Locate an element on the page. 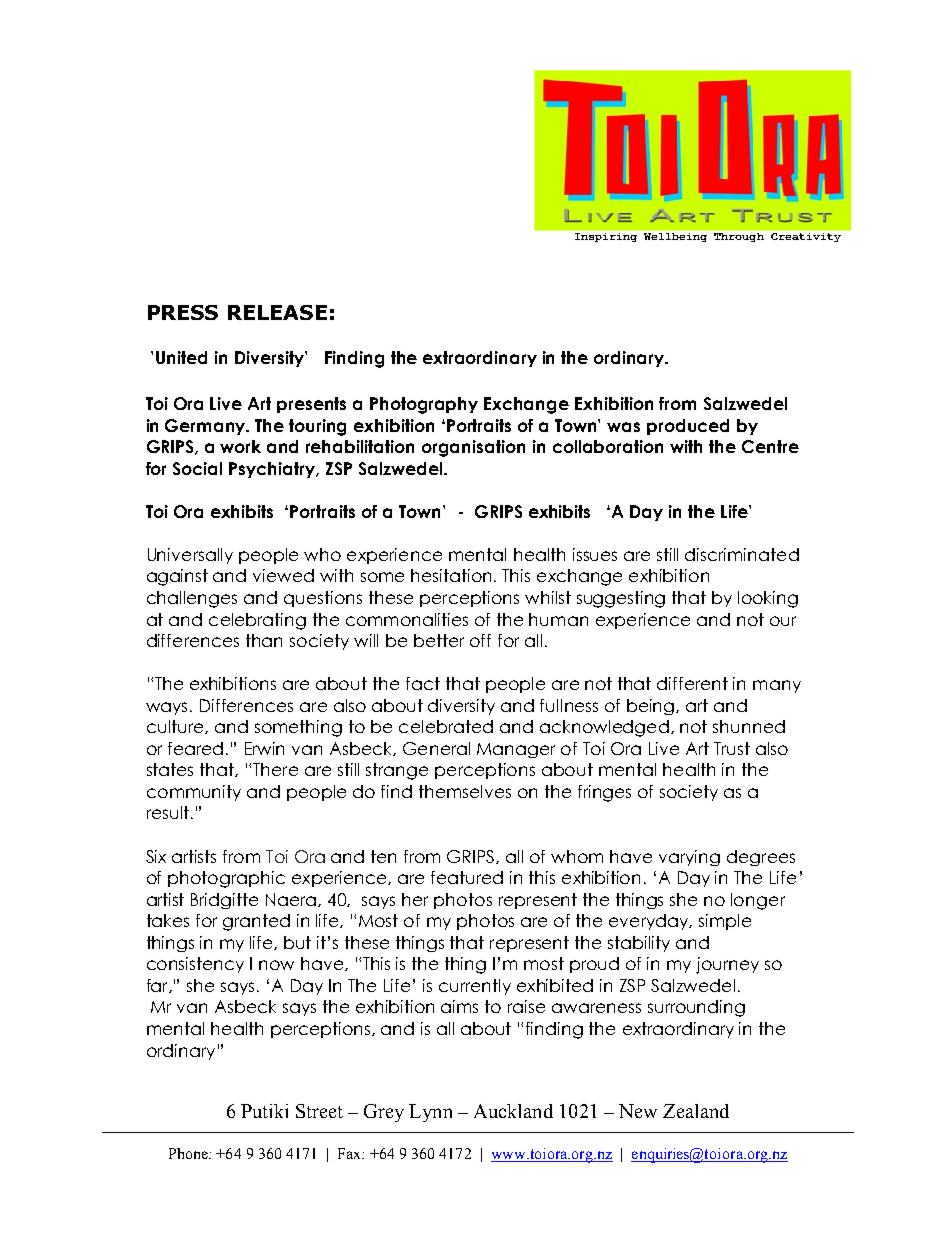 The height and width of the image is (1233, 952). Phone is located at coordinates (189, 1153).
